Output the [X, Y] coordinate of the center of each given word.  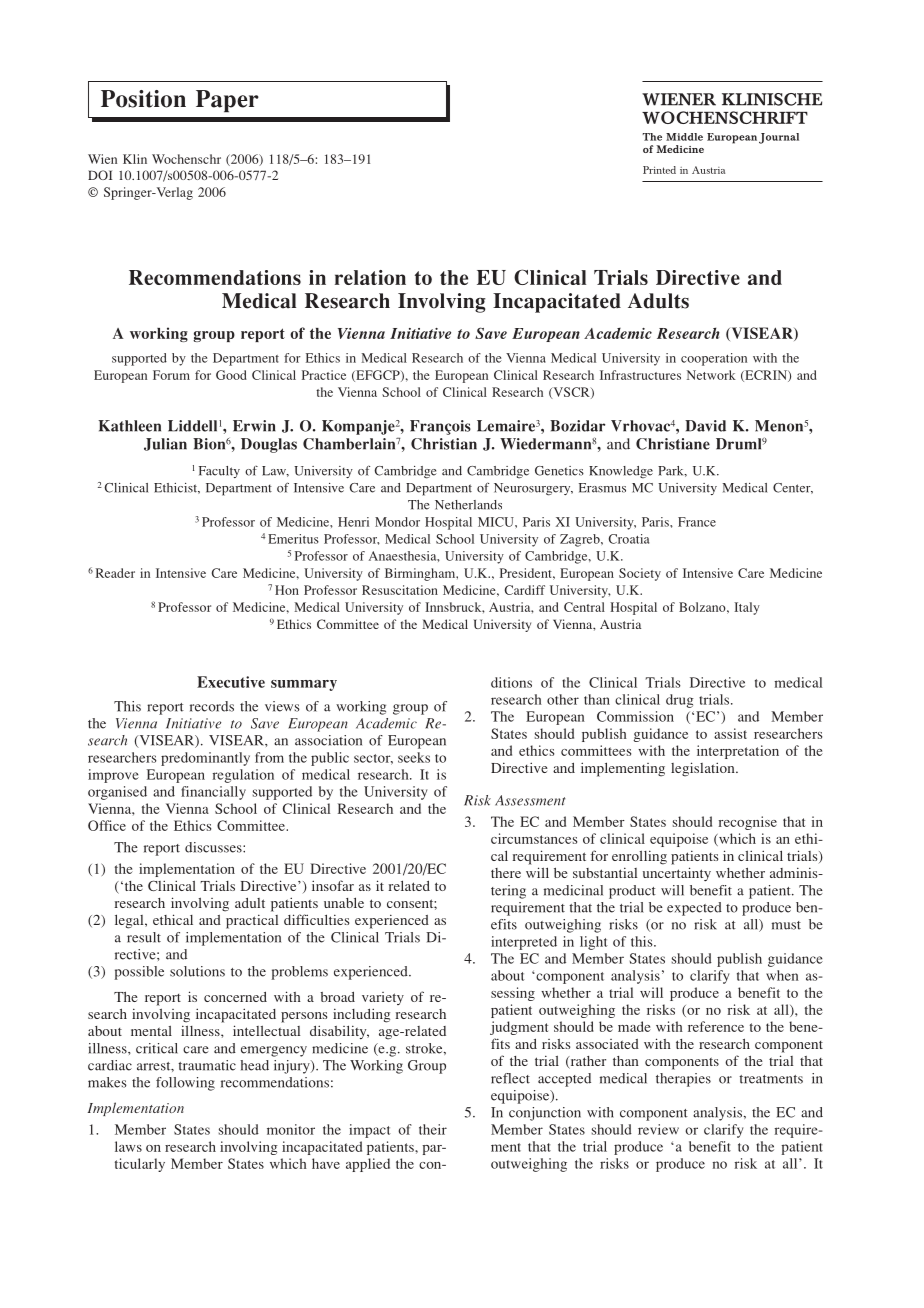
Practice [324, 375]
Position [143, 99]
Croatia [629, 539]
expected [694, 909]
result [144, 937]
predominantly [205, 759]
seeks [414, 757]
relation [370, 277]
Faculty [219, 472]
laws [128, 1146]
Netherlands [468, 505]
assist [730, 733]
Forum [171, 375]
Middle [684, 137]
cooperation [714, 359]
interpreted [524, 943]
